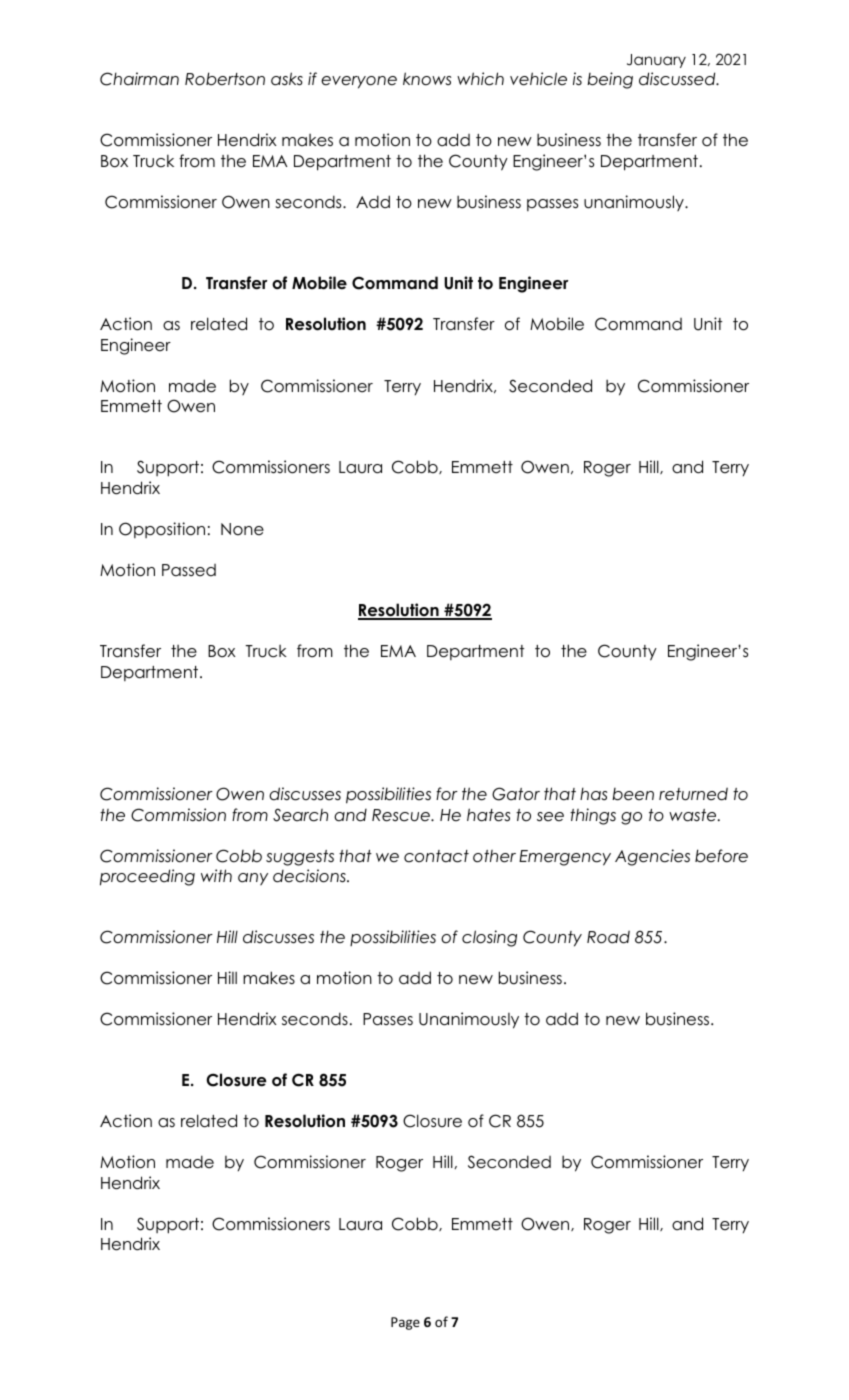 Image resolution: width=849 pixels, height=1400 pixels. I want to click on contact, so click(436, 856).
